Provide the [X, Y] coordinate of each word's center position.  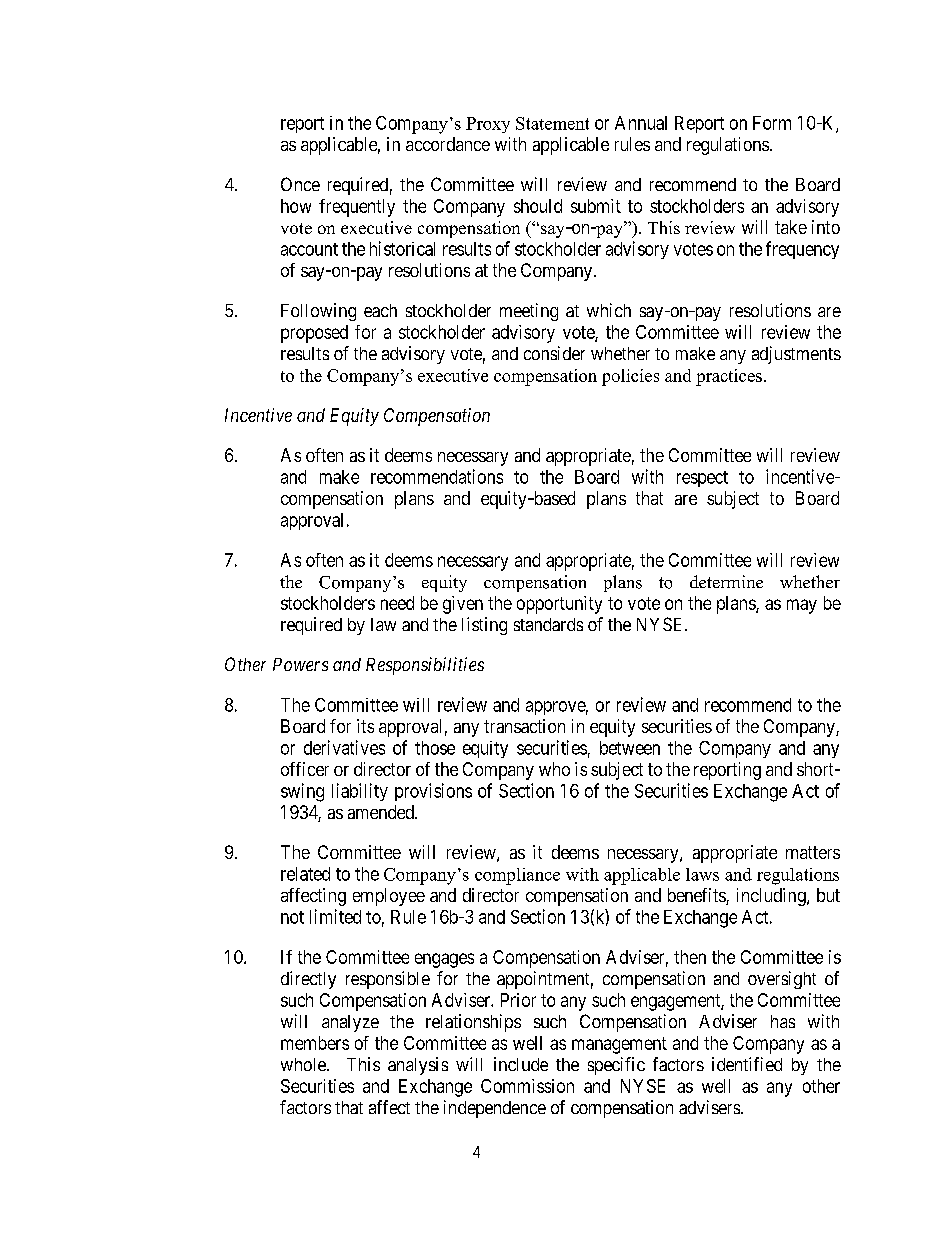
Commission [527, 1086]
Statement [552, 123]
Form [772, 123]
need [397, 603]
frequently [357, 208]
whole [304, 1064]
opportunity [559, 605]
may [802, 606]
